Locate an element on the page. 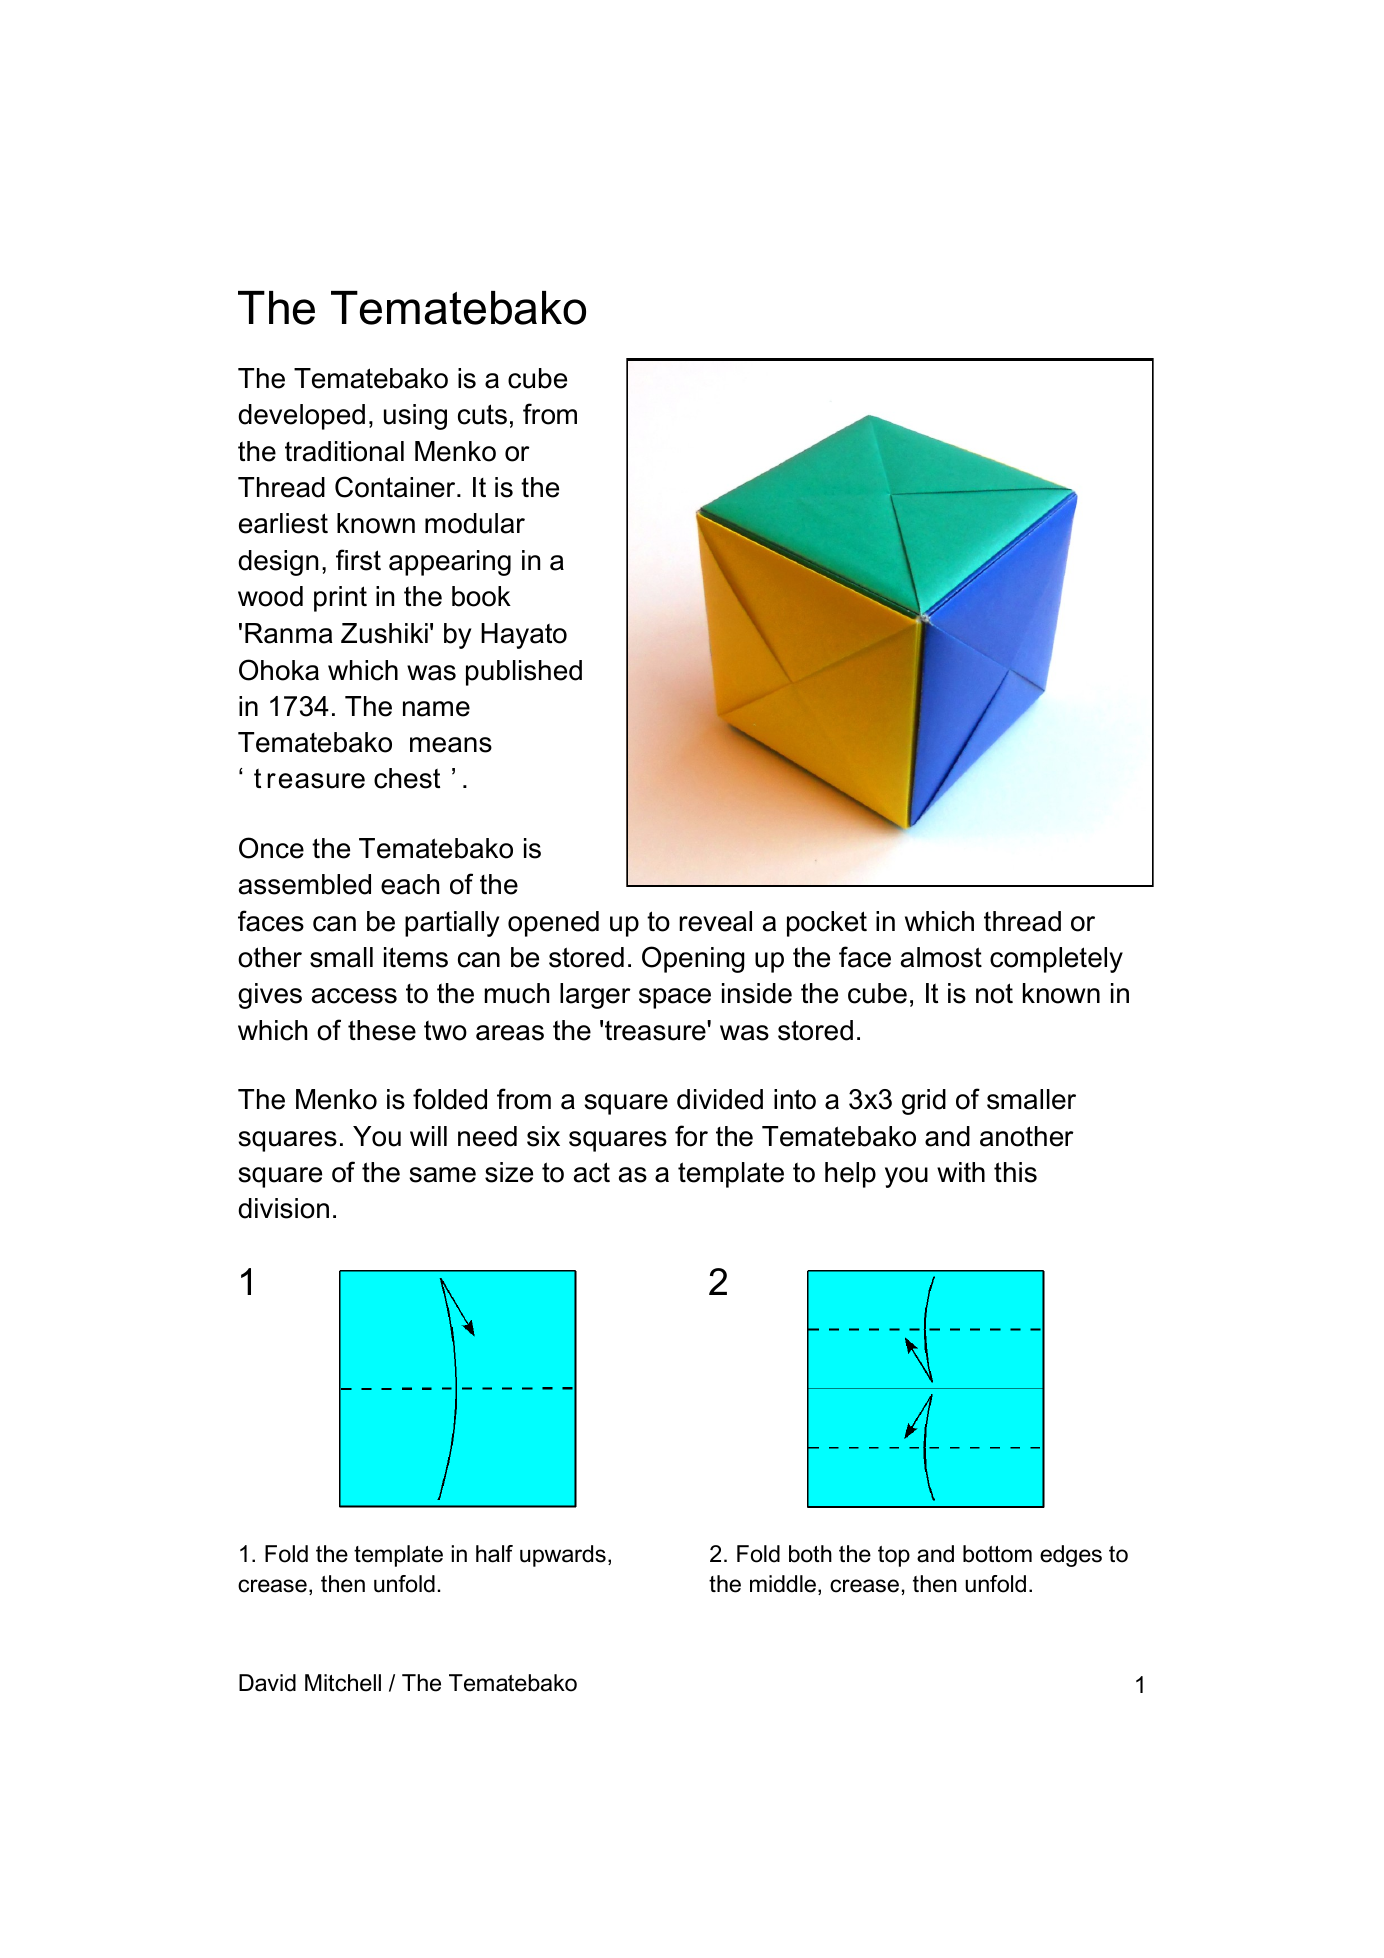 This document has height=1958, width=1384. cuts is located at coordinates (482, 414).
